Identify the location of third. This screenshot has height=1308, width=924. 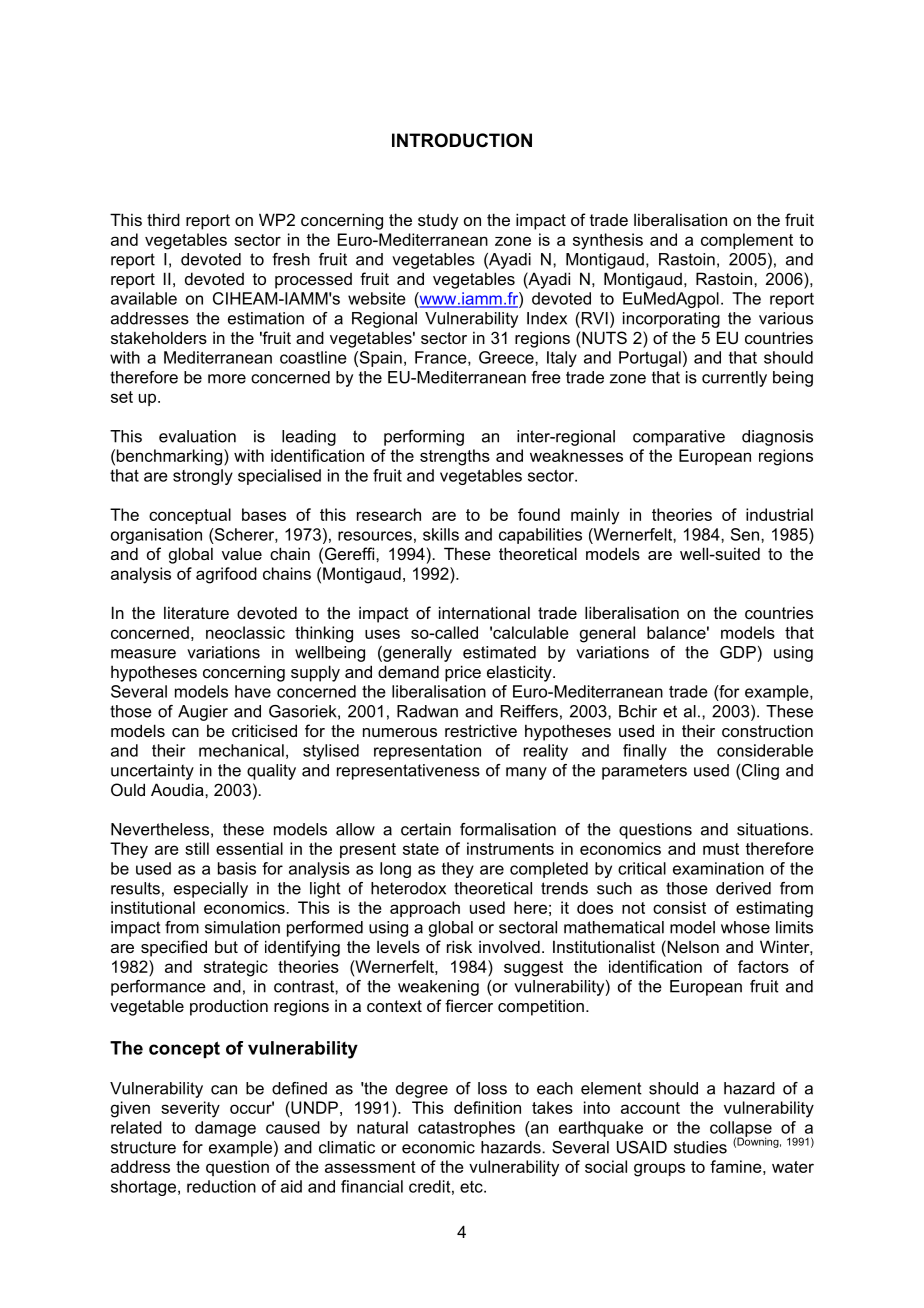
(163, 219).
